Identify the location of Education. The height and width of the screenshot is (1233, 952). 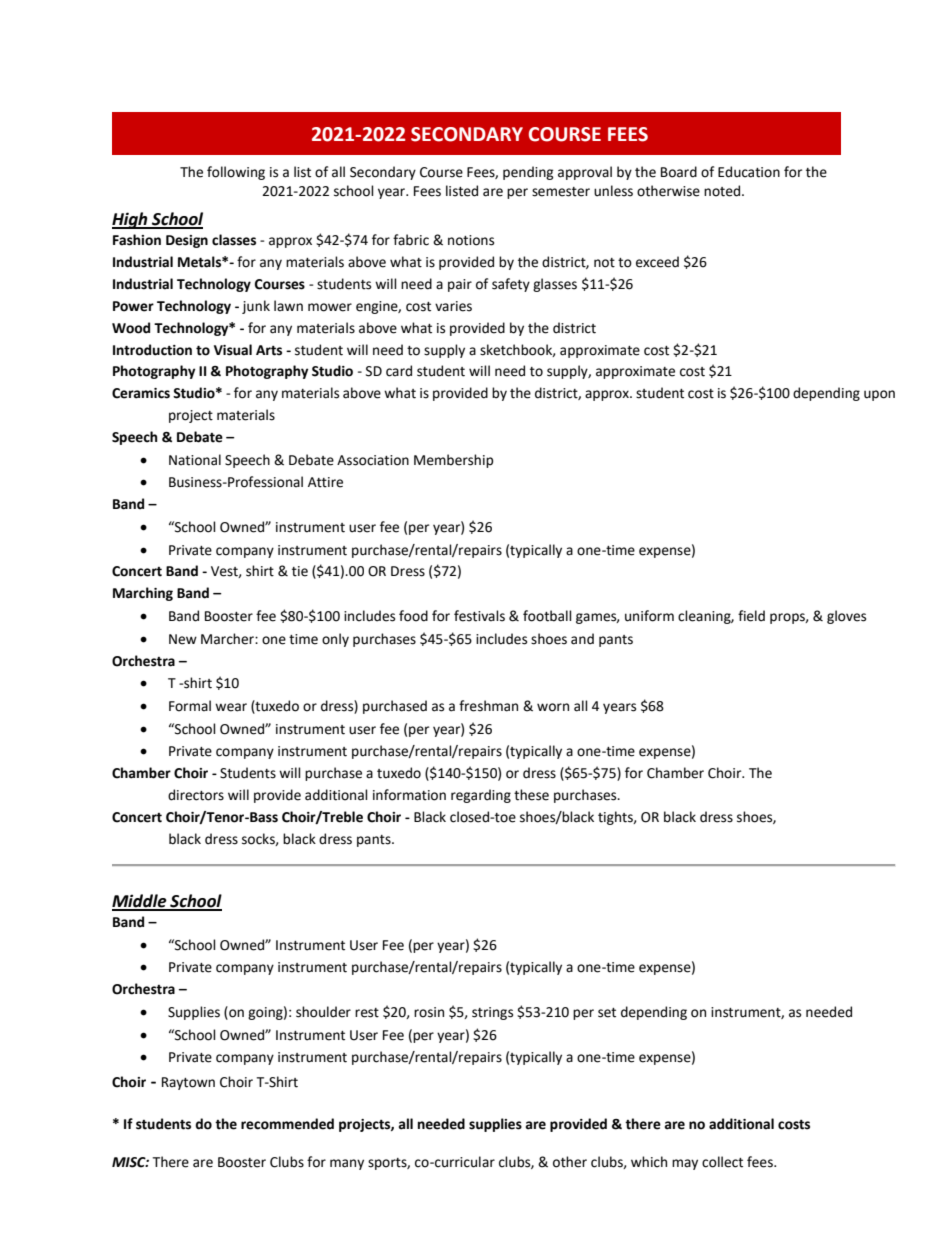
(749, 172).
